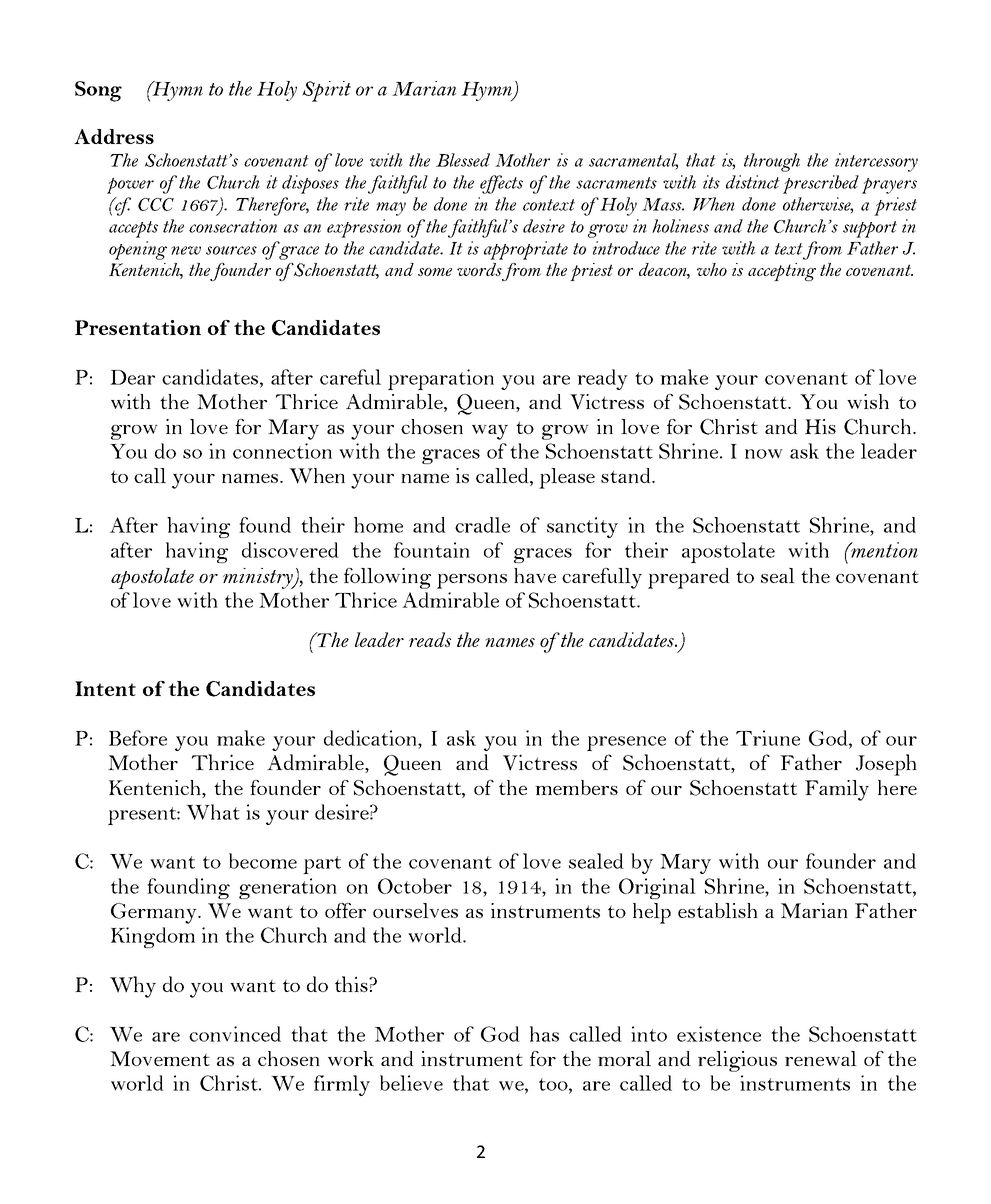  I want to click on persons, so click(472, 581).
